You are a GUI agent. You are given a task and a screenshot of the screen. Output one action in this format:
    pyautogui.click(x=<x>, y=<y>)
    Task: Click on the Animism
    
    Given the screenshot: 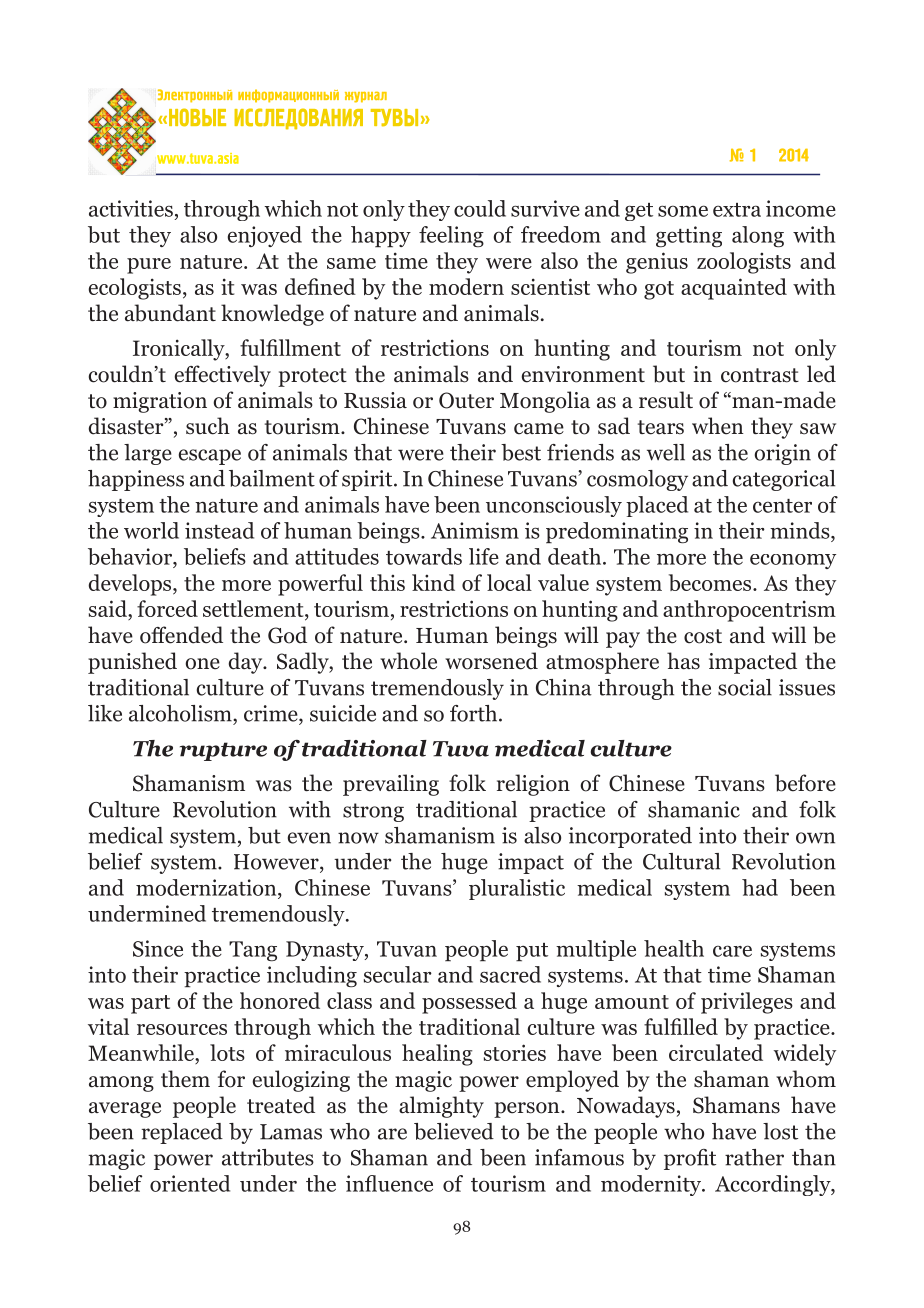 What is the action you would take?
    pyautogui.click(x=475, y=530)
